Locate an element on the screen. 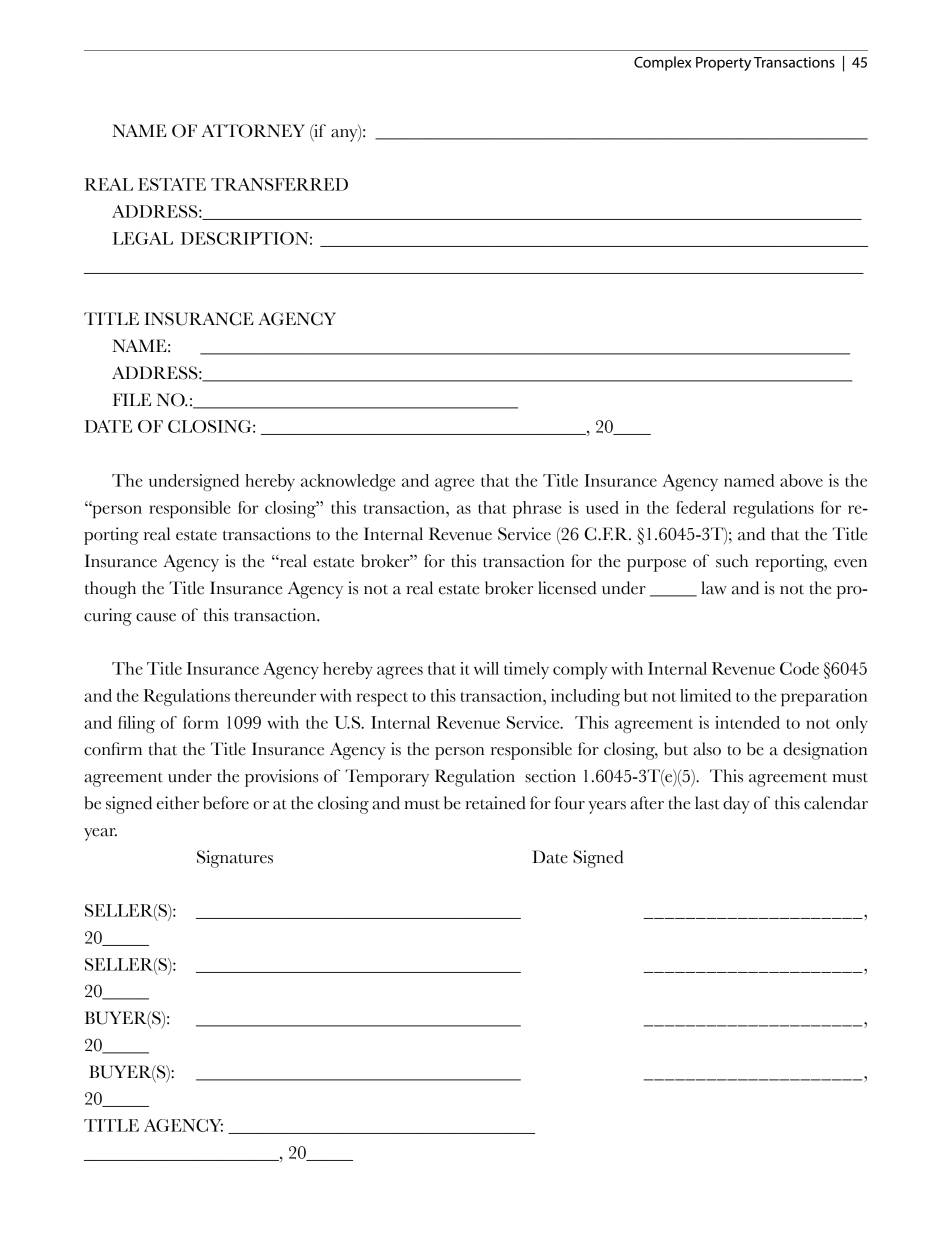 The height and width of the screenshot is (1233, 952). either is located at coordinates (178, 803).
